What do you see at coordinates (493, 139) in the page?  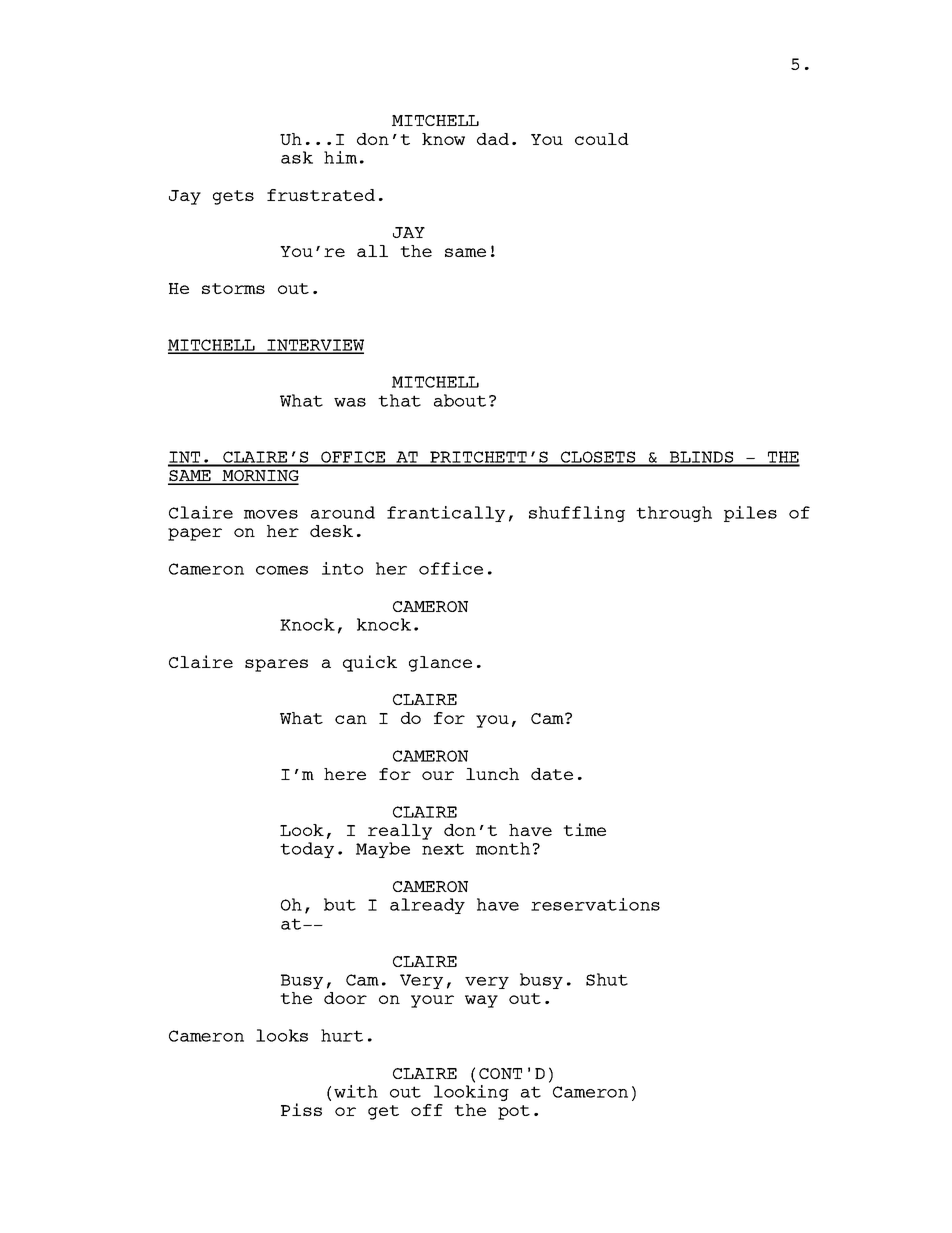 I see `dad` at bounding box center [493, 139].
